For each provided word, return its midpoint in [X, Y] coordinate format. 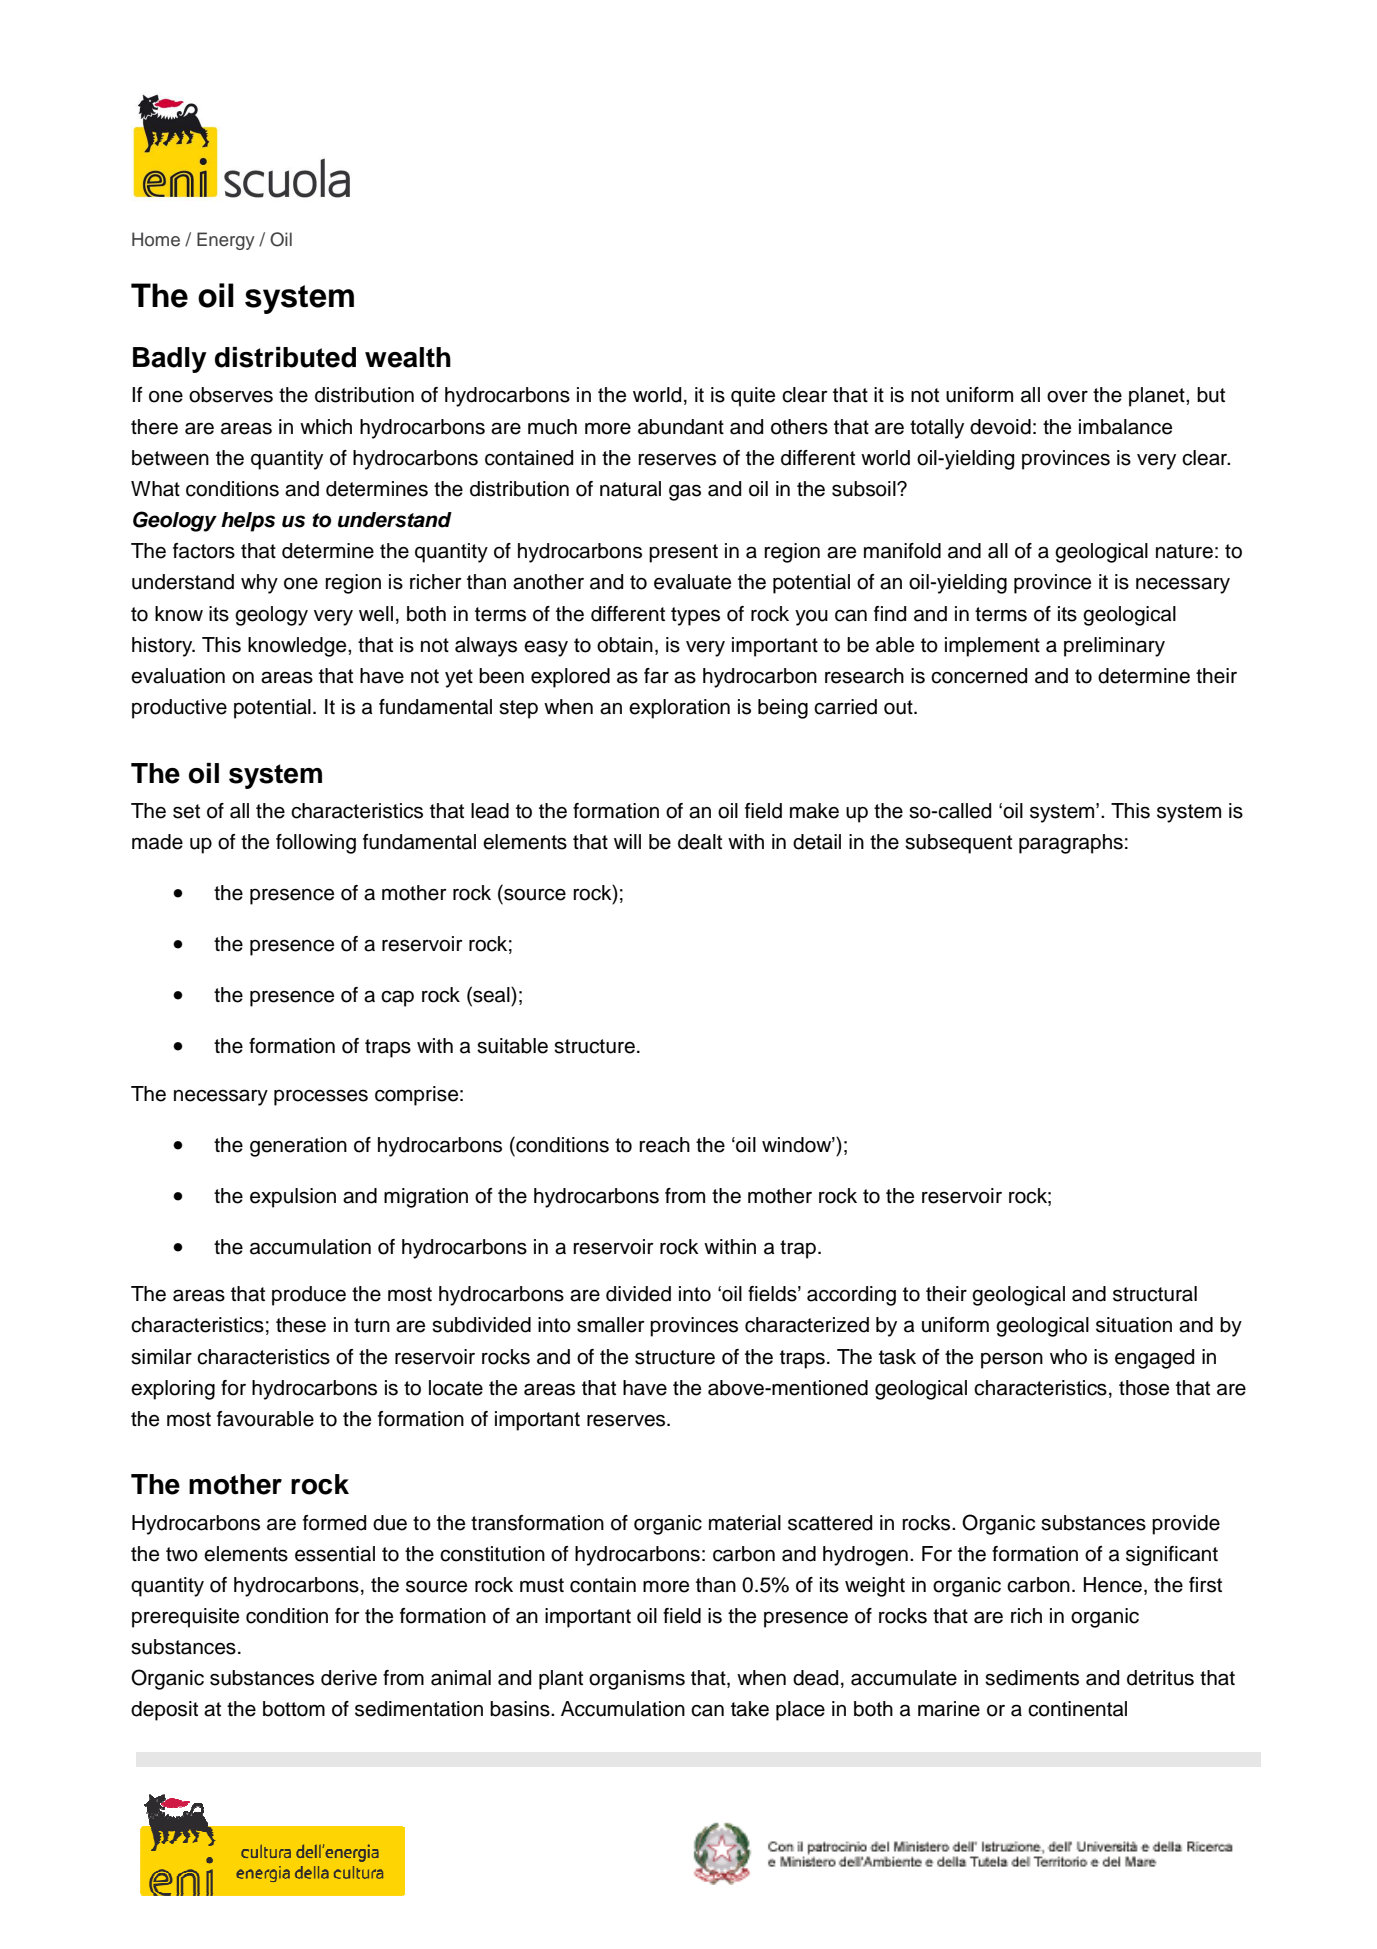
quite [753, 397]
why [259, 584]
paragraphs [1071, 844]
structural [1155, 1294]
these [301, 1325]
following [316, 844]
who [1068, 1357]
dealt [700, 842]
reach [664, 1145]
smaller [611, 1325]
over [1067, 397]
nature [1184, 551]
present [683, 553]
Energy [226, 241]
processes [321, 1097]
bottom [294, 1709]
